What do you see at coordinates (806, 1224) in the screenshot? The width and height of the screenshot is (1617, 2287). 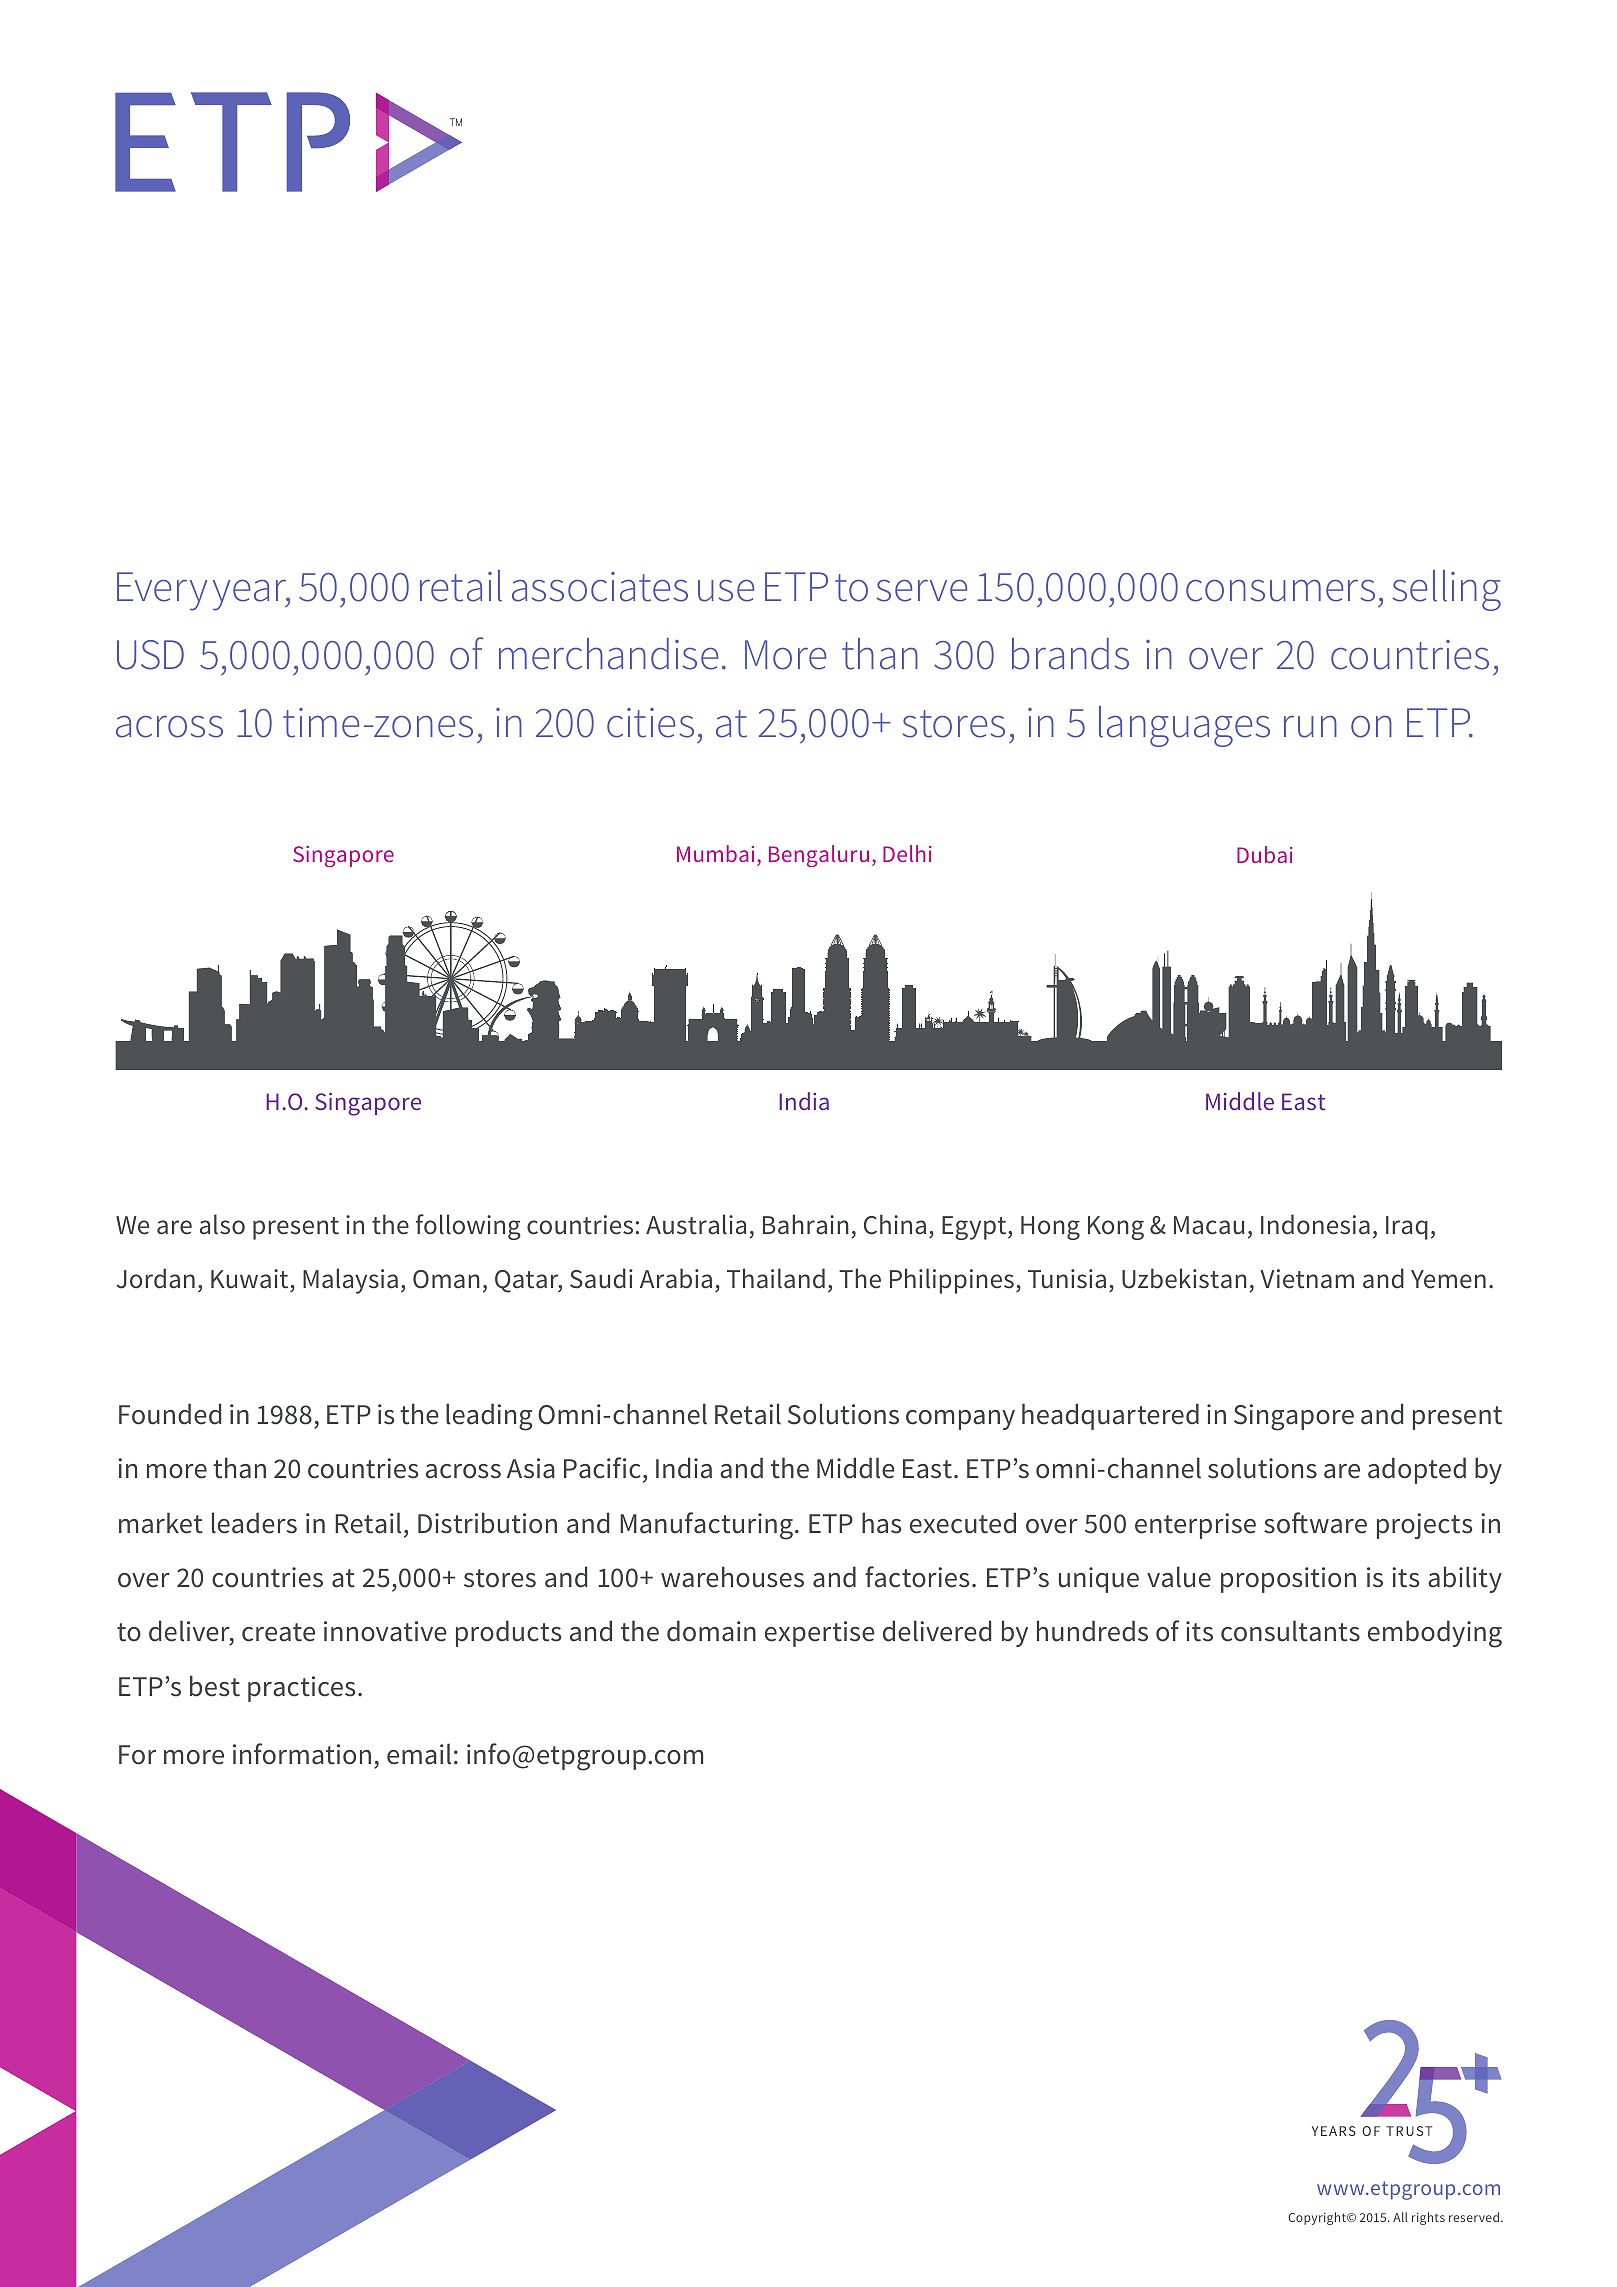 I see `Bahrain` at bounding box center [806, 1224].
